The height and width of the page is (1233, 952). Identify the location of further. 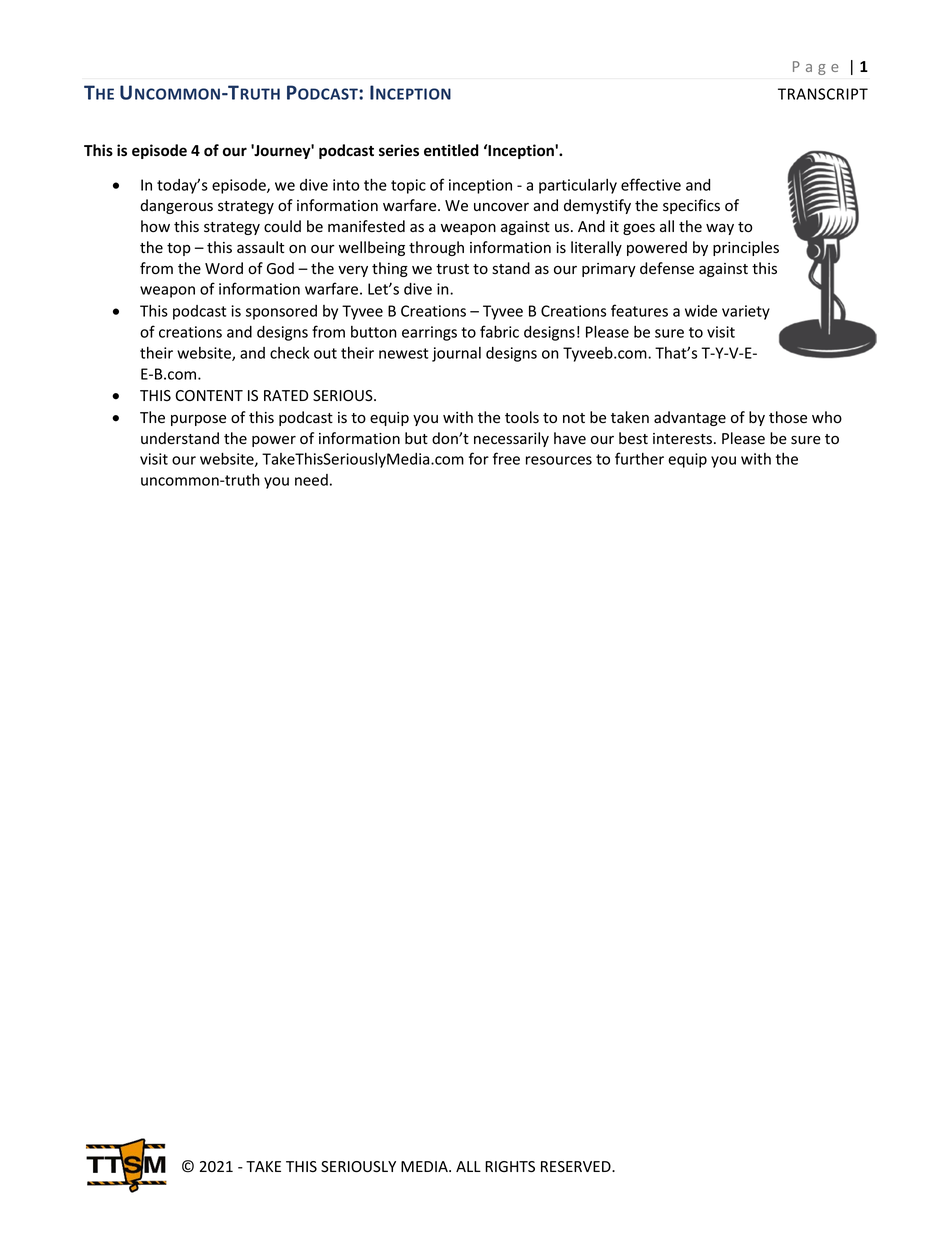
(639, 458).
